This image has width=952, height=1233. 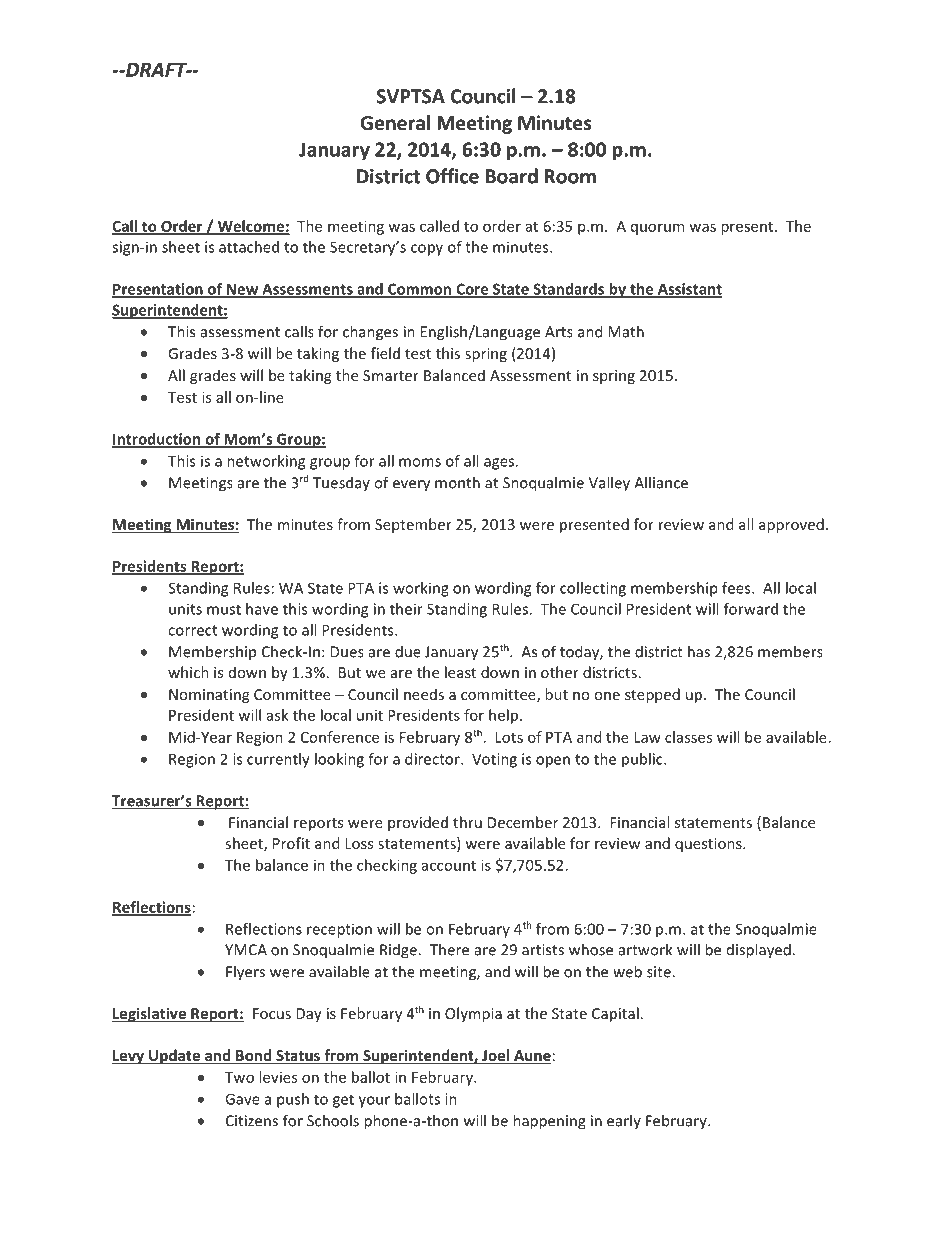 I want to click on their, so click(x=406, y=609).
